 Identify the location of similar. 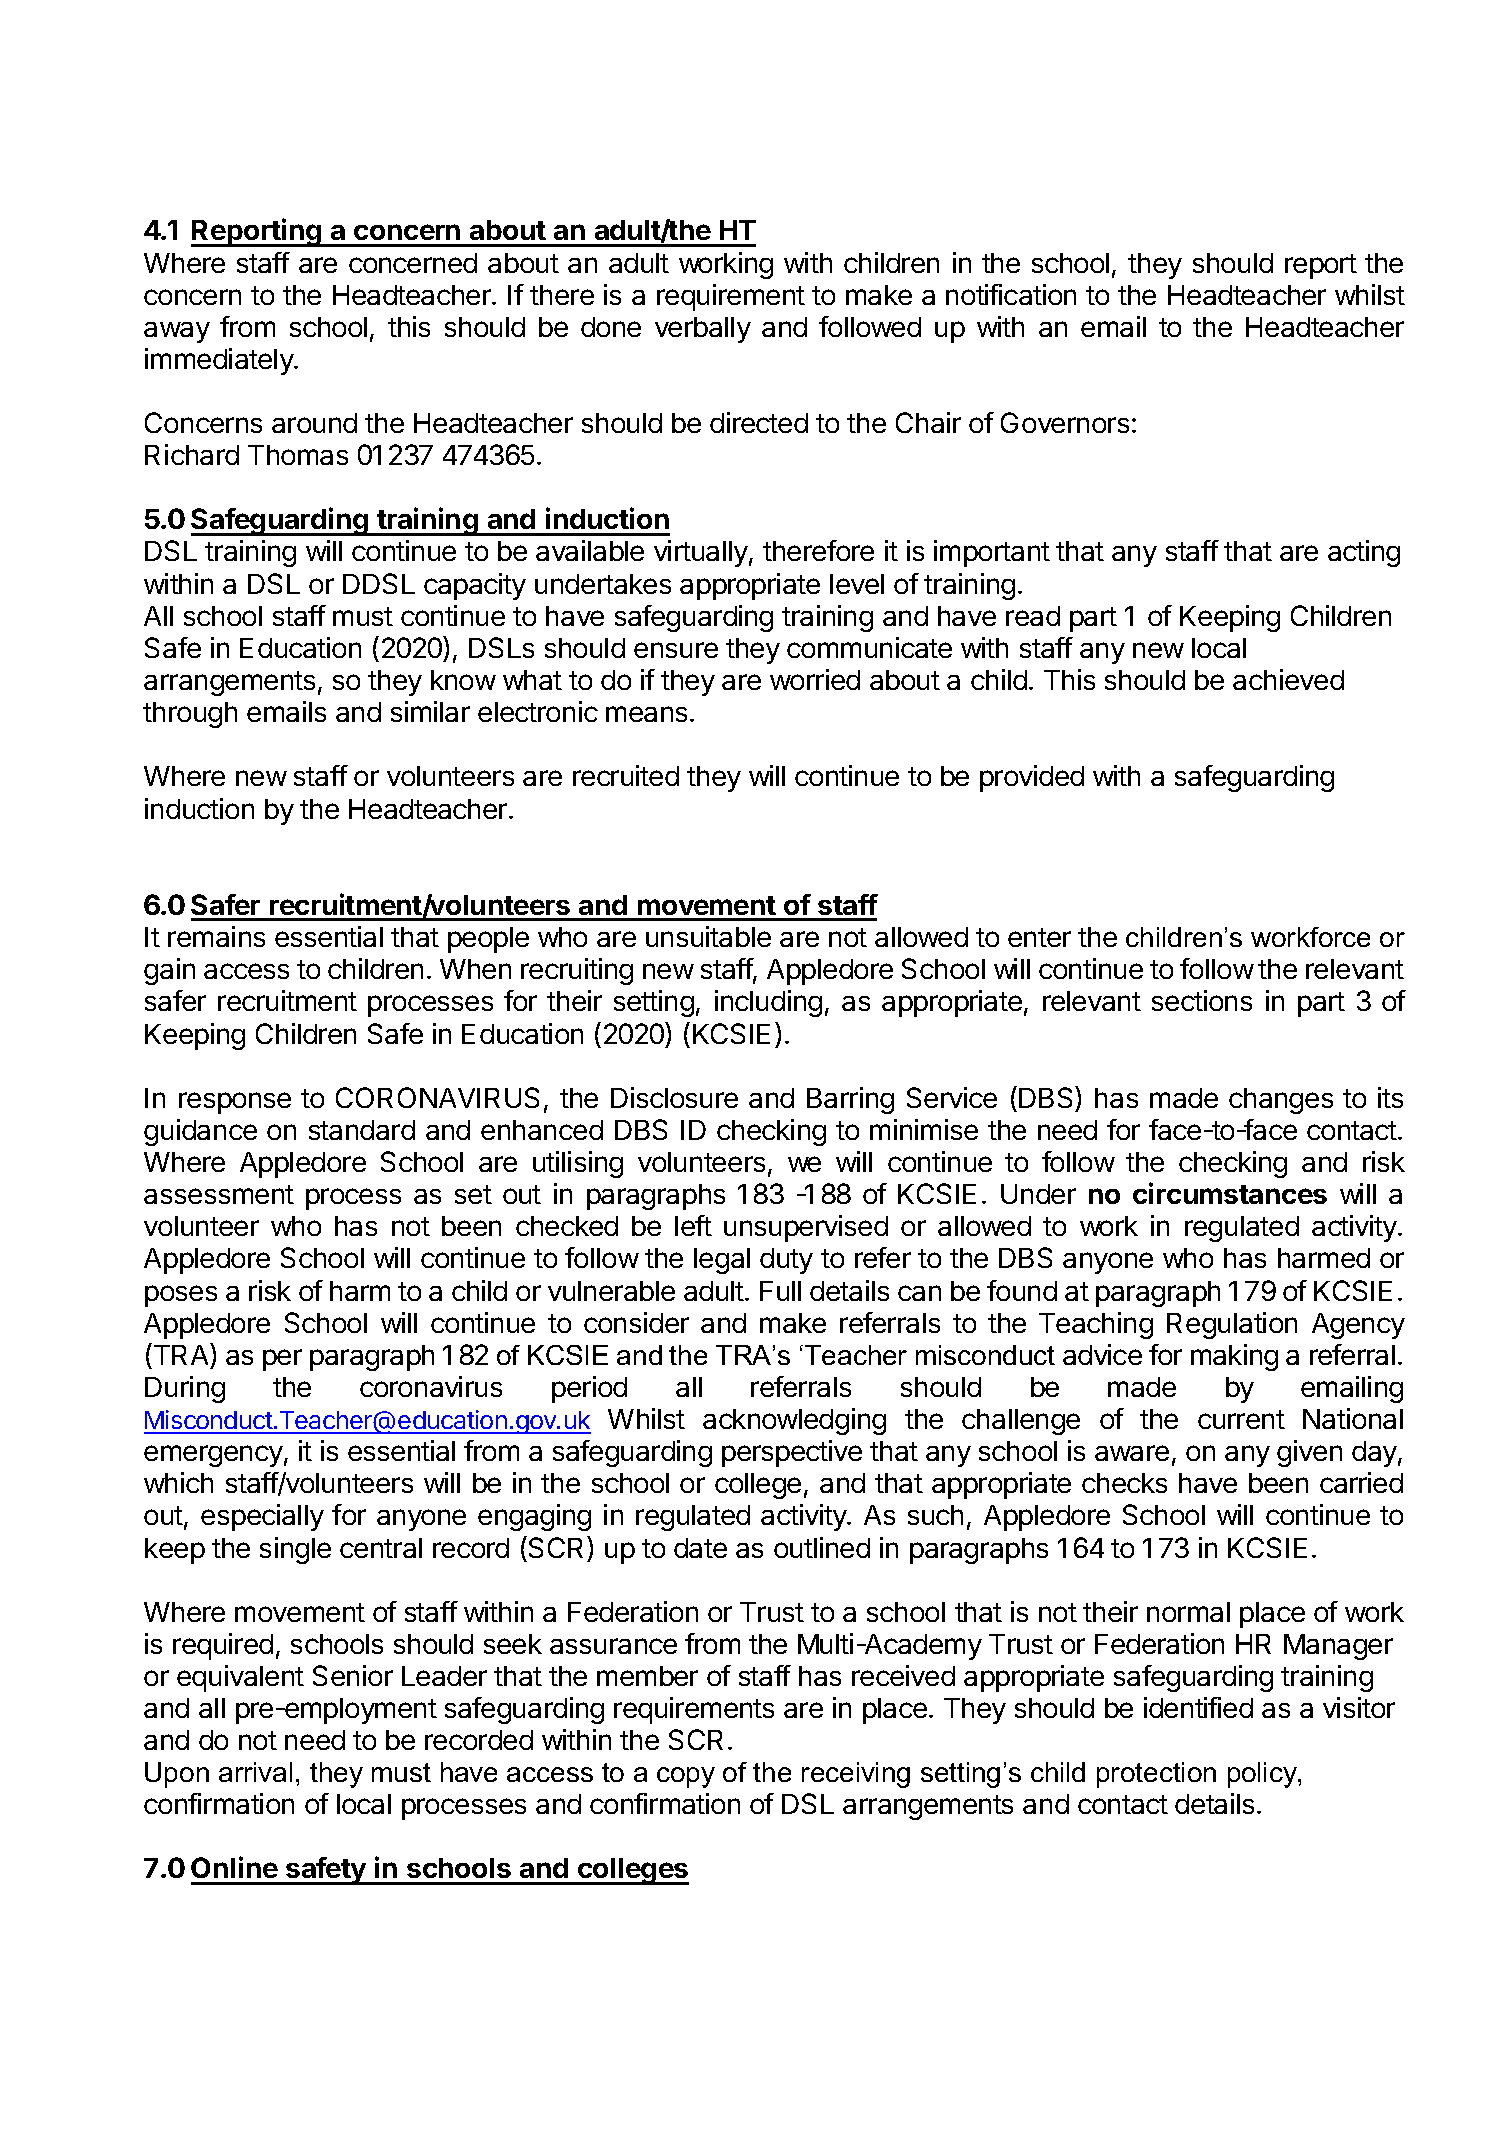
(430, 711).
